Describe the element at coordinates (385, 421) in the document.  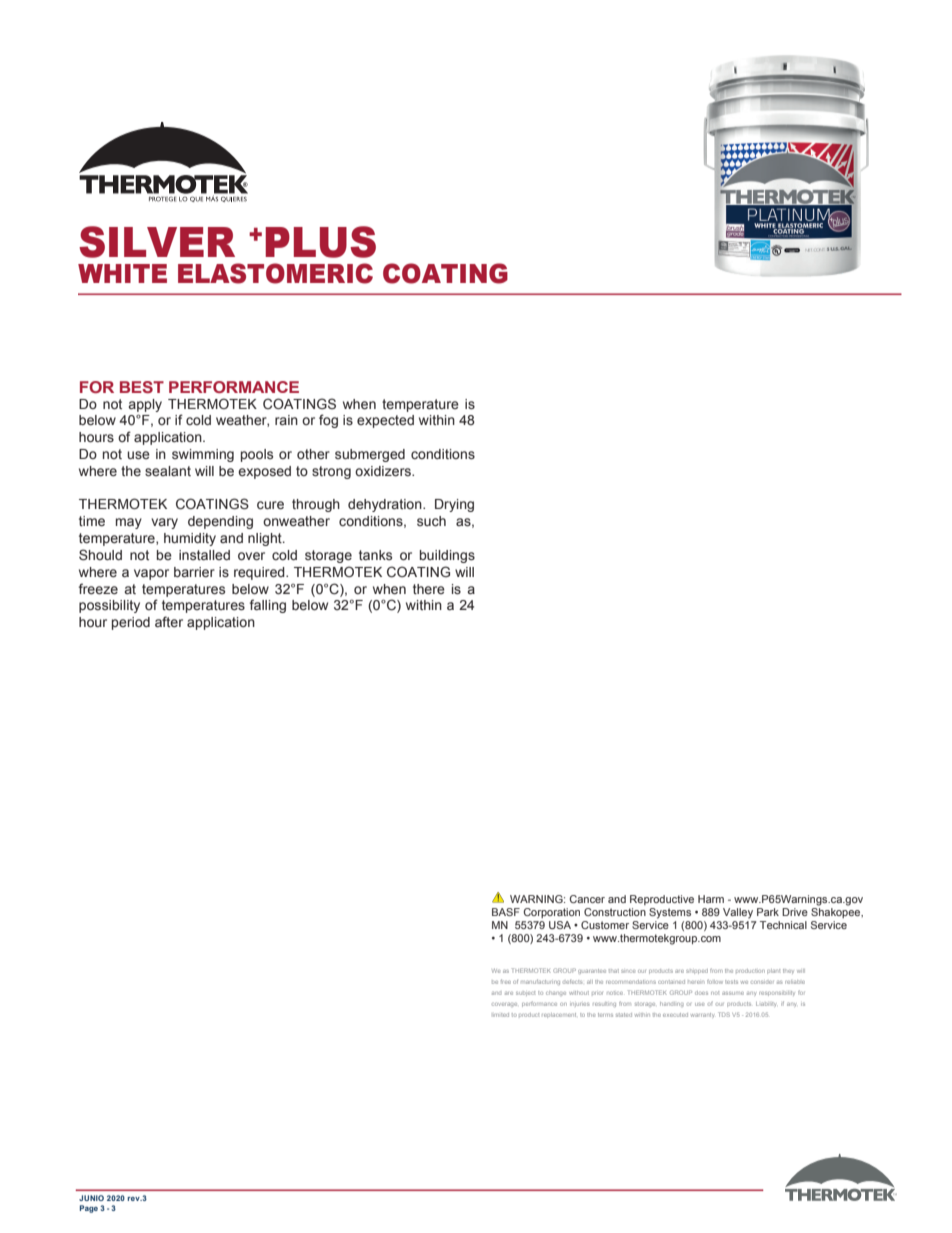
I see `expected` at that location.
